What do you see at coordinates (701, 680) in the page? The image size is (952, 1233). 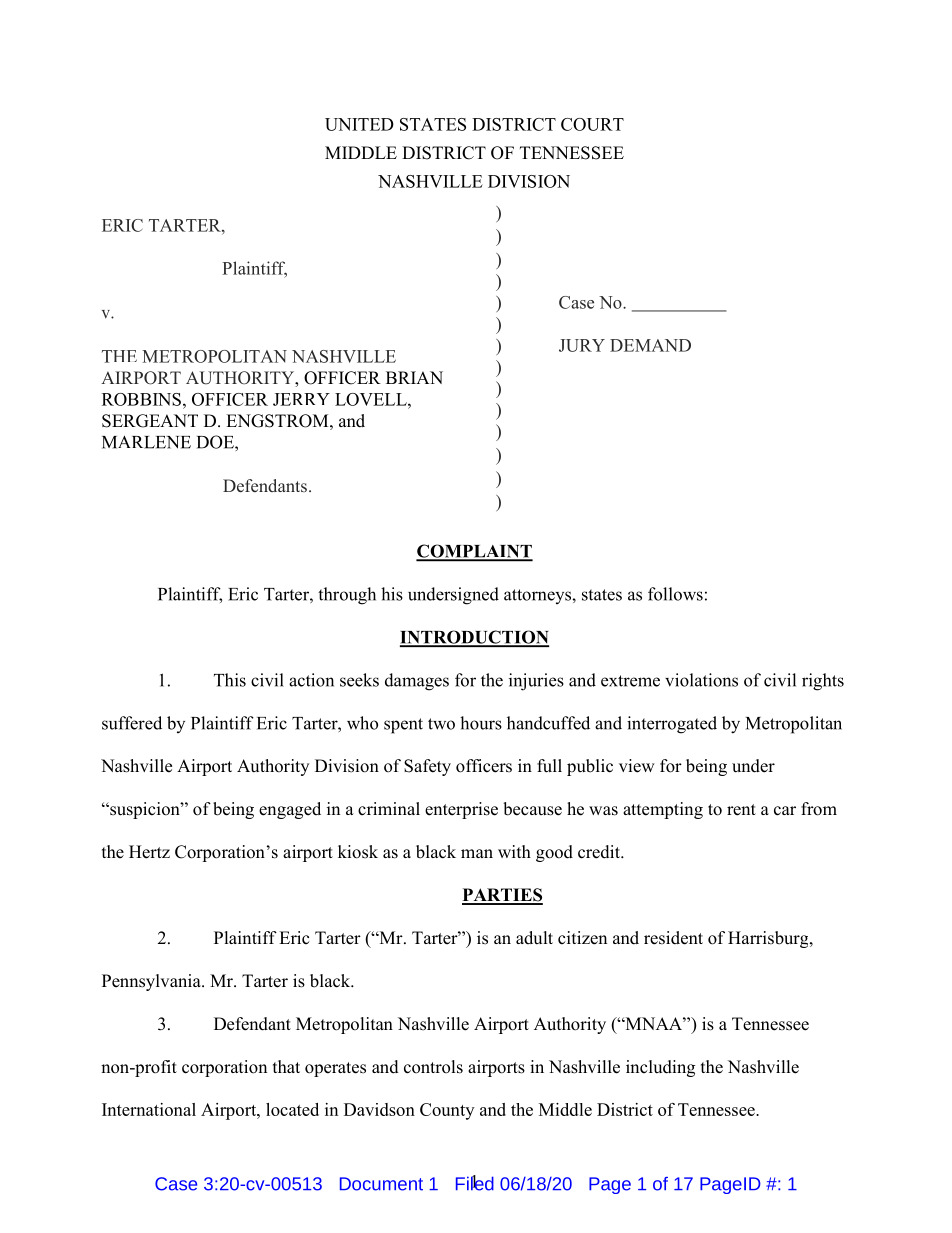 I see `violations` at bounding box center [701, 680].
